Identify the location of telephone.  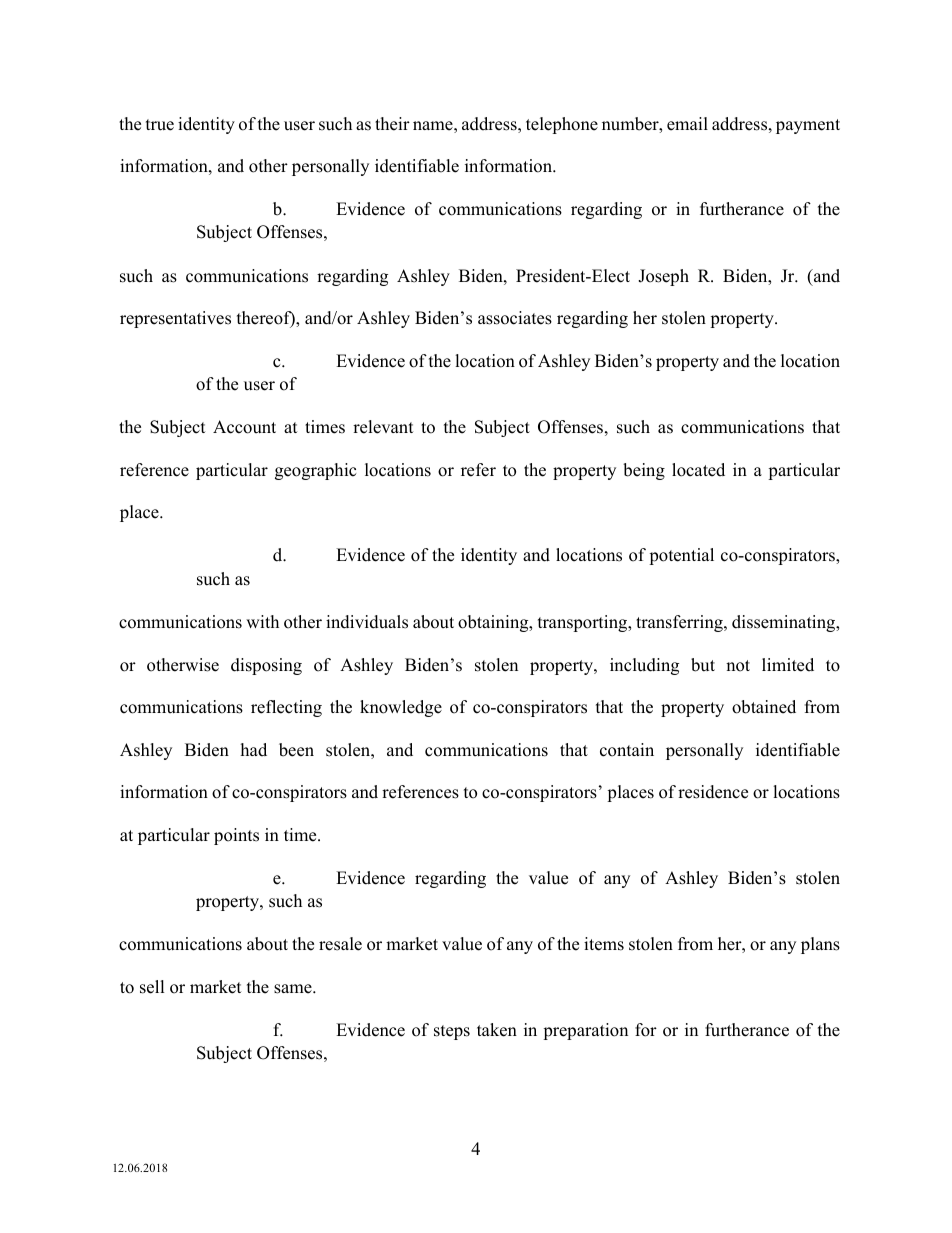
(562, 125).
